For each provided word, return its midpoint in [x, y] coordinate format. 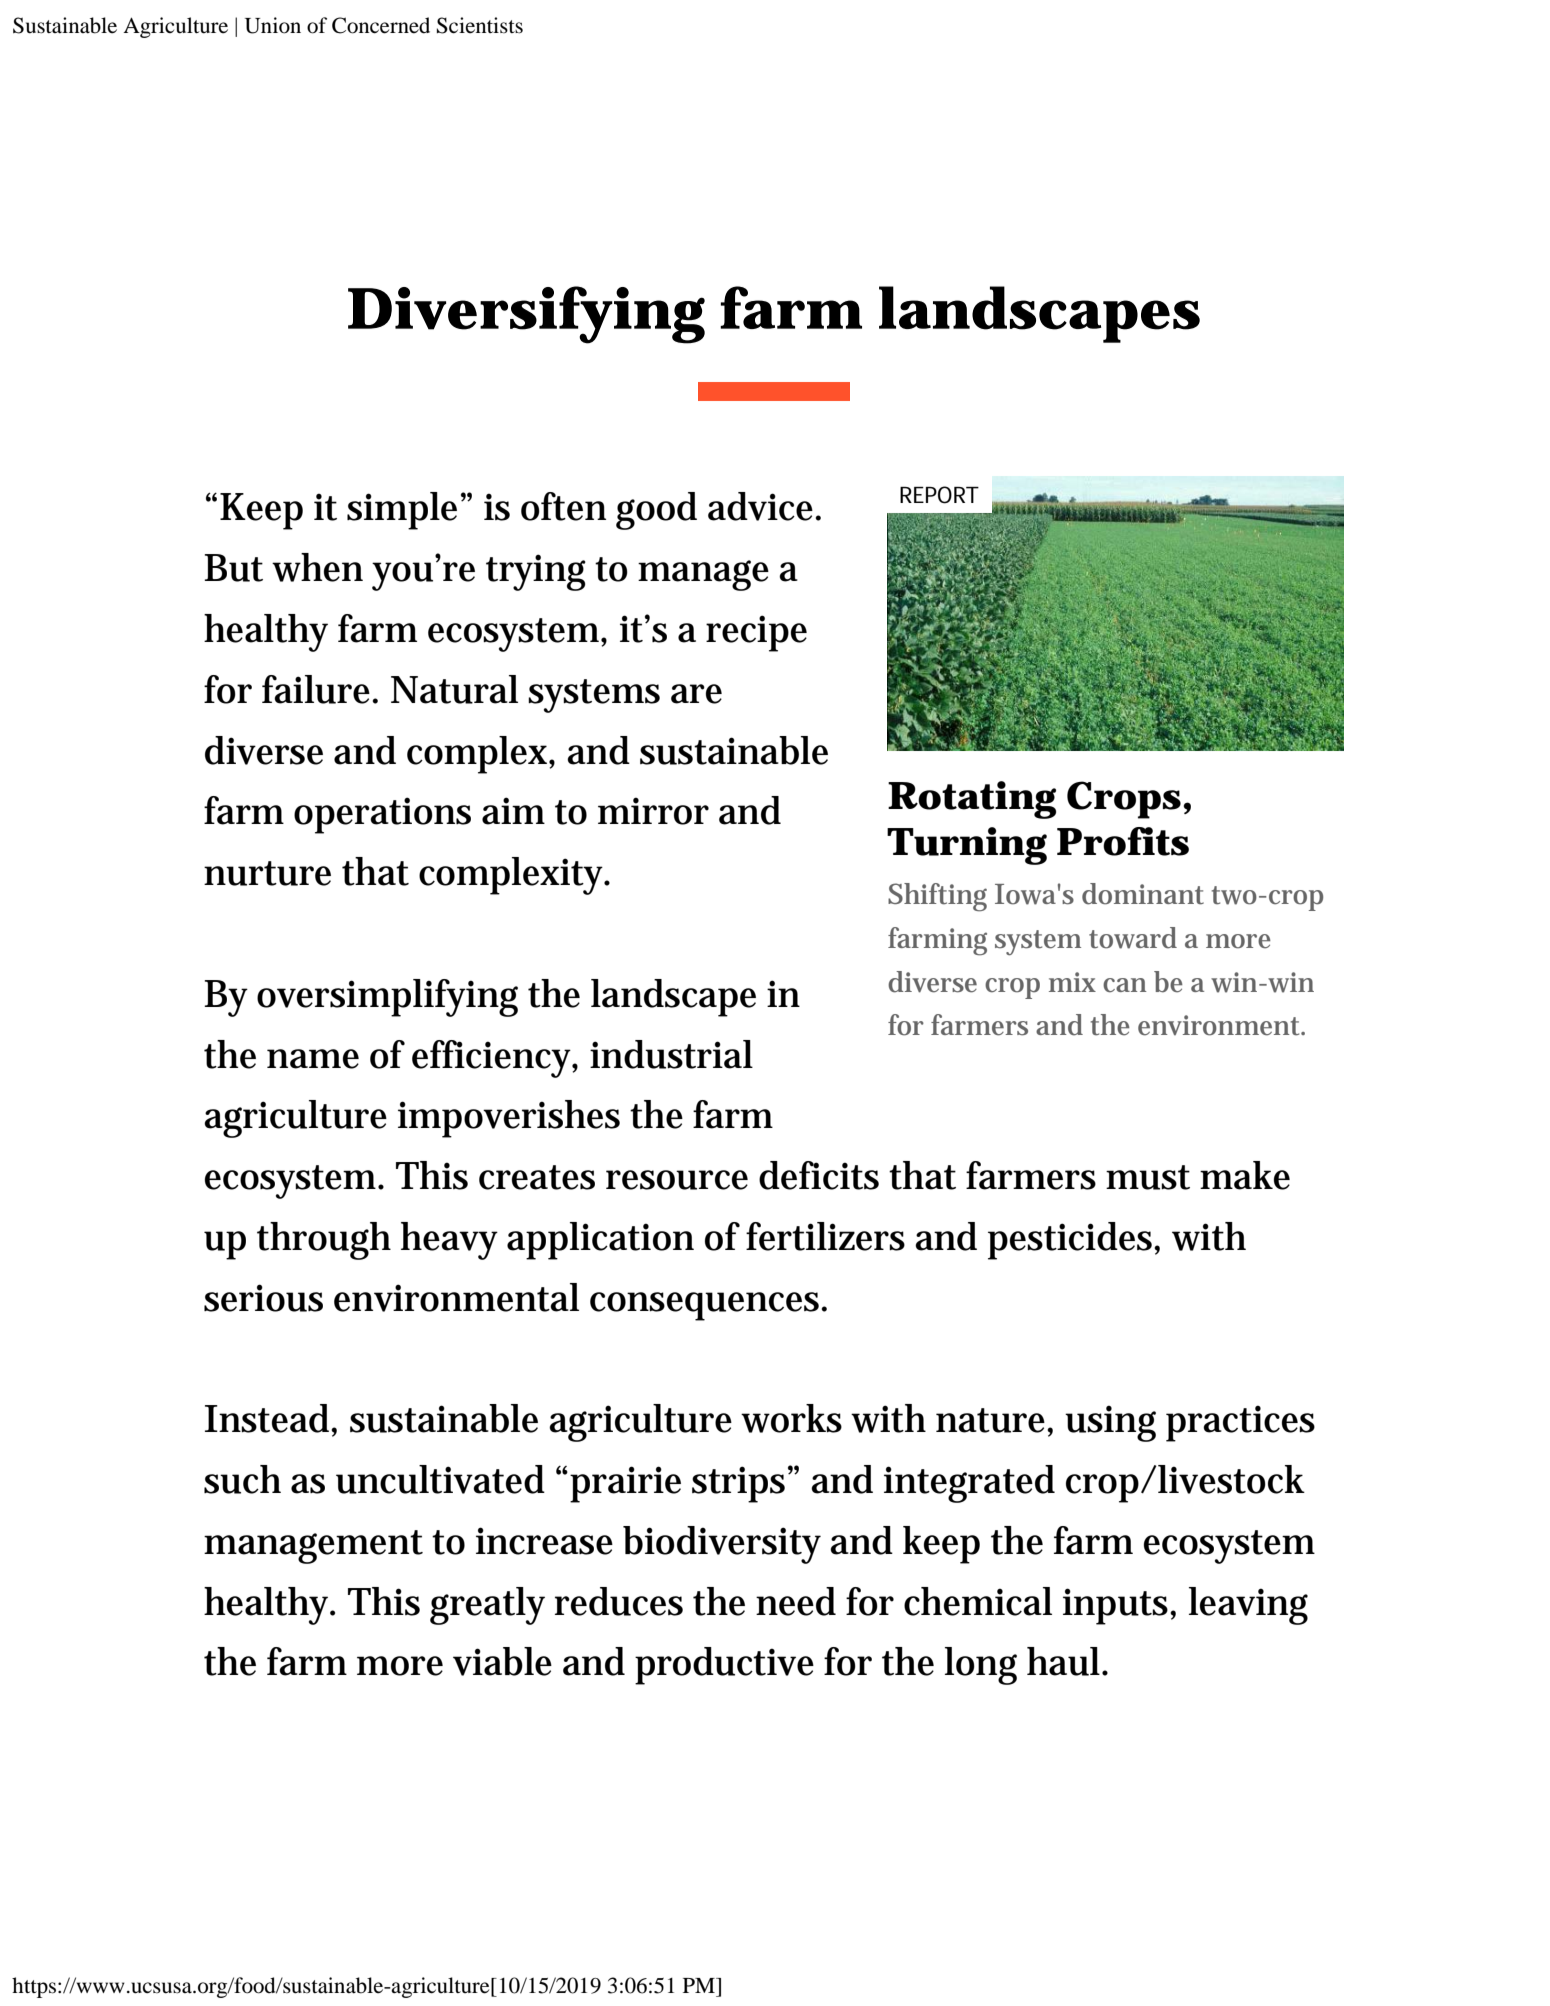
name [313, 1059]
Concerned [381, 25]
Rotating [972, 800]
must [1148, 1177]
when [317, 567]
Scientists [480, 25]
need [796, 1601]
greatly [487, 1606]
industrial [671, 1054]
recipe [756, 633]
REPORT [939, 495]
